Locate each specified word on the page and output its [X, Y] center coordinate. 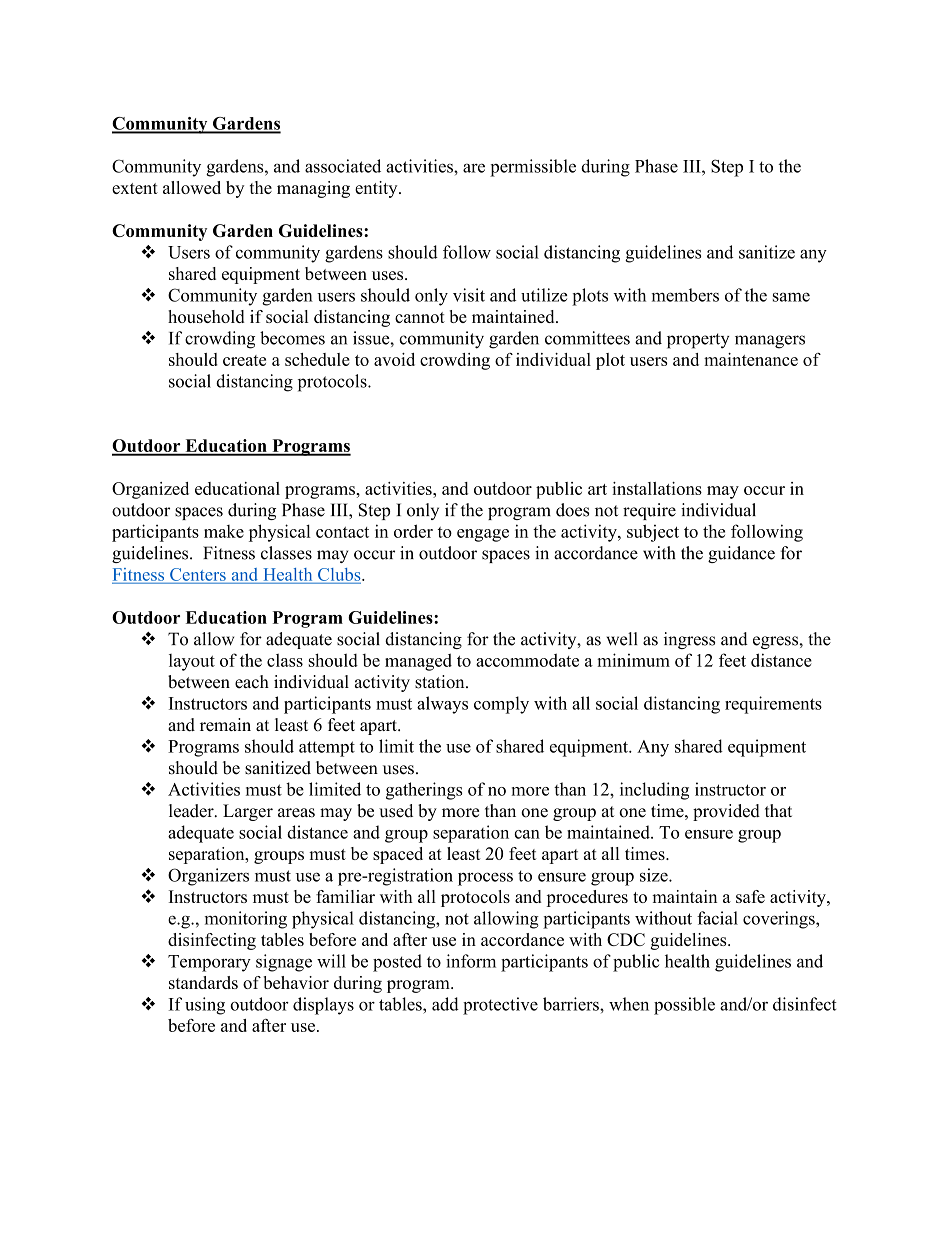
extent [135, 188]
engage [483, 535]
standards [203, 982]
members [685, 295]
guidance [741, 554]
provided [726, 812]
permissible [533, 168]
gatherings [424, 791]
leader [192, 811]
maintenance [751, 359]
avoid [394, 359]
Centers [198, 575]
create [244, 360]
